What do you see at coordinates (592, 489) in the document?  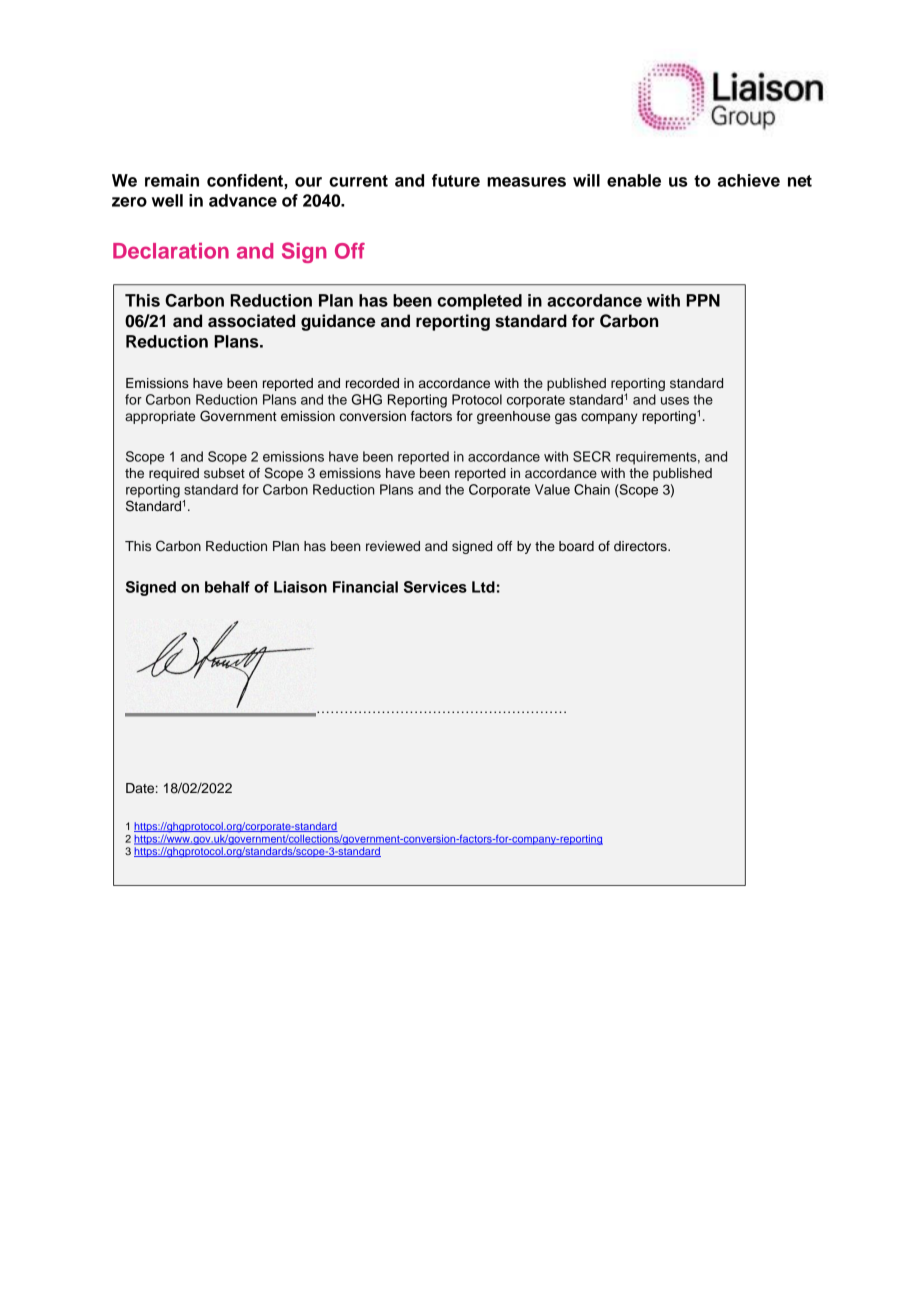 I see `Chain` at bounding box center [592, 489].
